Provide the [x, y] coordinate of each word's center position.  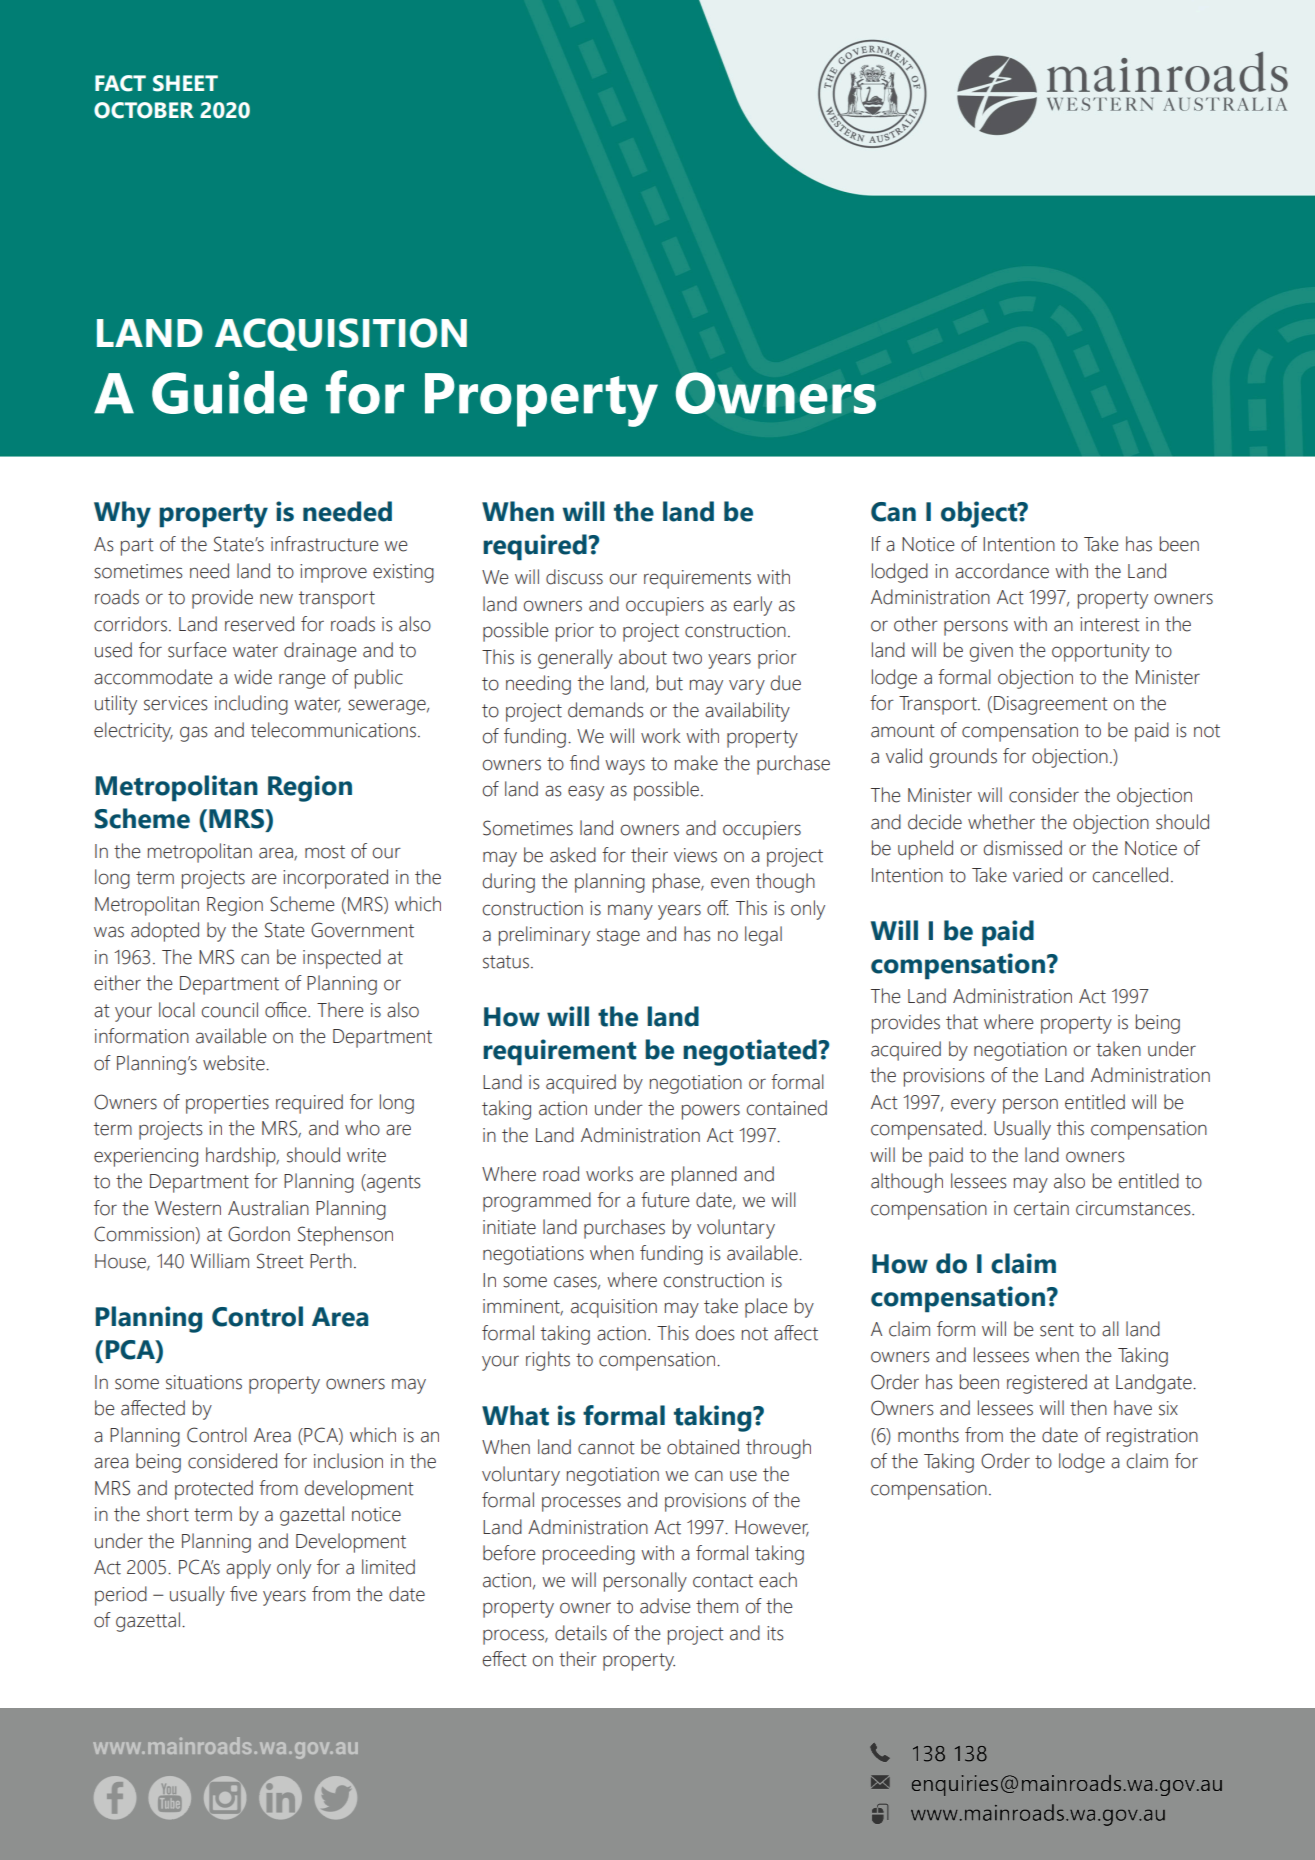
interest [1110, 624]
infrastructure [325, 544]
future [665, 1200]
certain [1041, 1208]
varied [1037, 875]
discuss [574, 577]
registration [1152, 1437]
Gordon [259, 1234]
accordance [1002, 571]
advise [665, 1606]
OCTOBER [144, 110]
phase [677, 883]
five [243, 1594]
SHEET [185, 83]
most [325, 852]
